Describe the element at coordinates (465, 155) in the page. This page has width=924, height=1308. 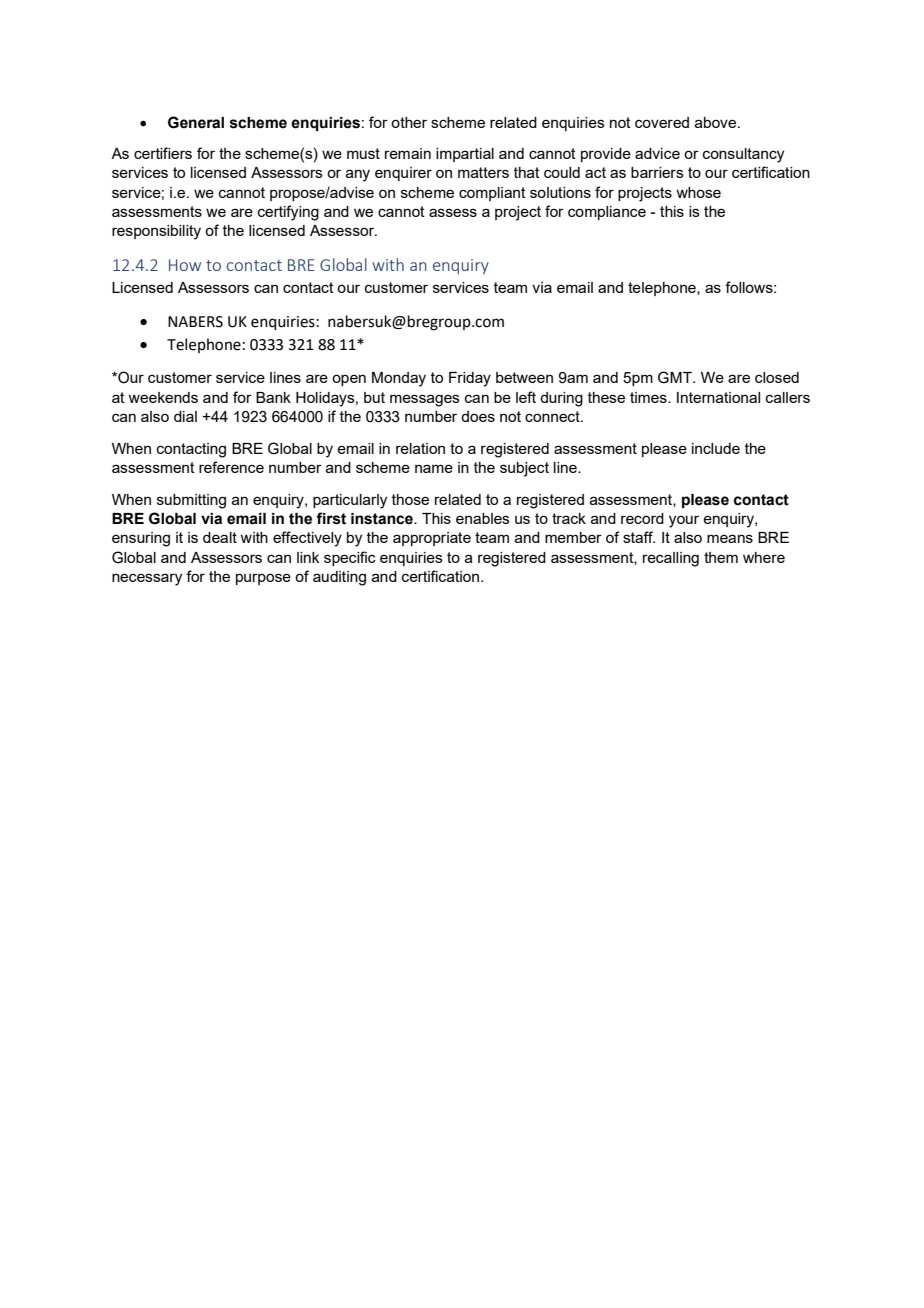
I see `impartial` at that location.
